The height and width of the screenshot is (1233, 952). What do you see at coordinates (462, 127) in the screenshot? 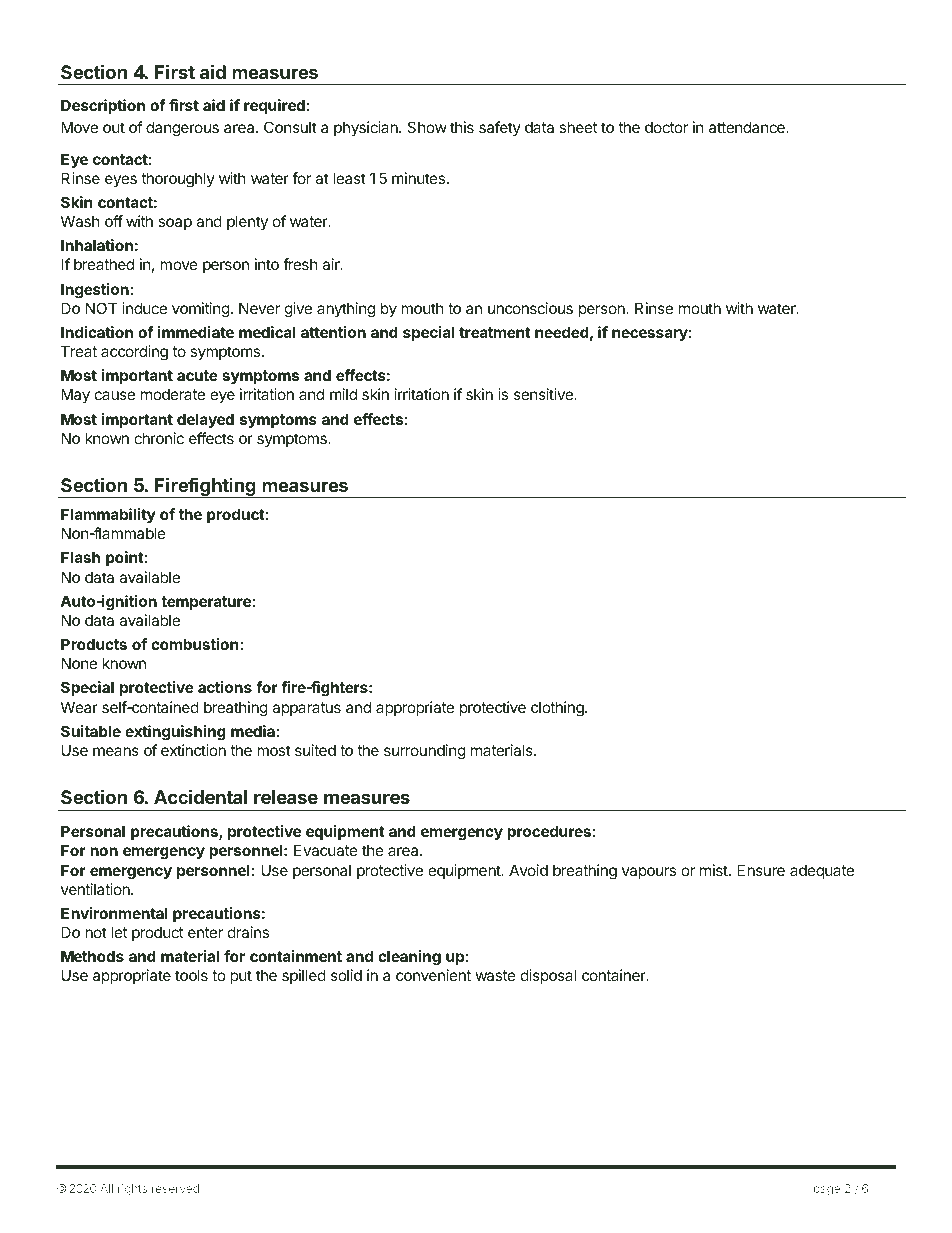
I see `this` at bounding box center [462, 127].
